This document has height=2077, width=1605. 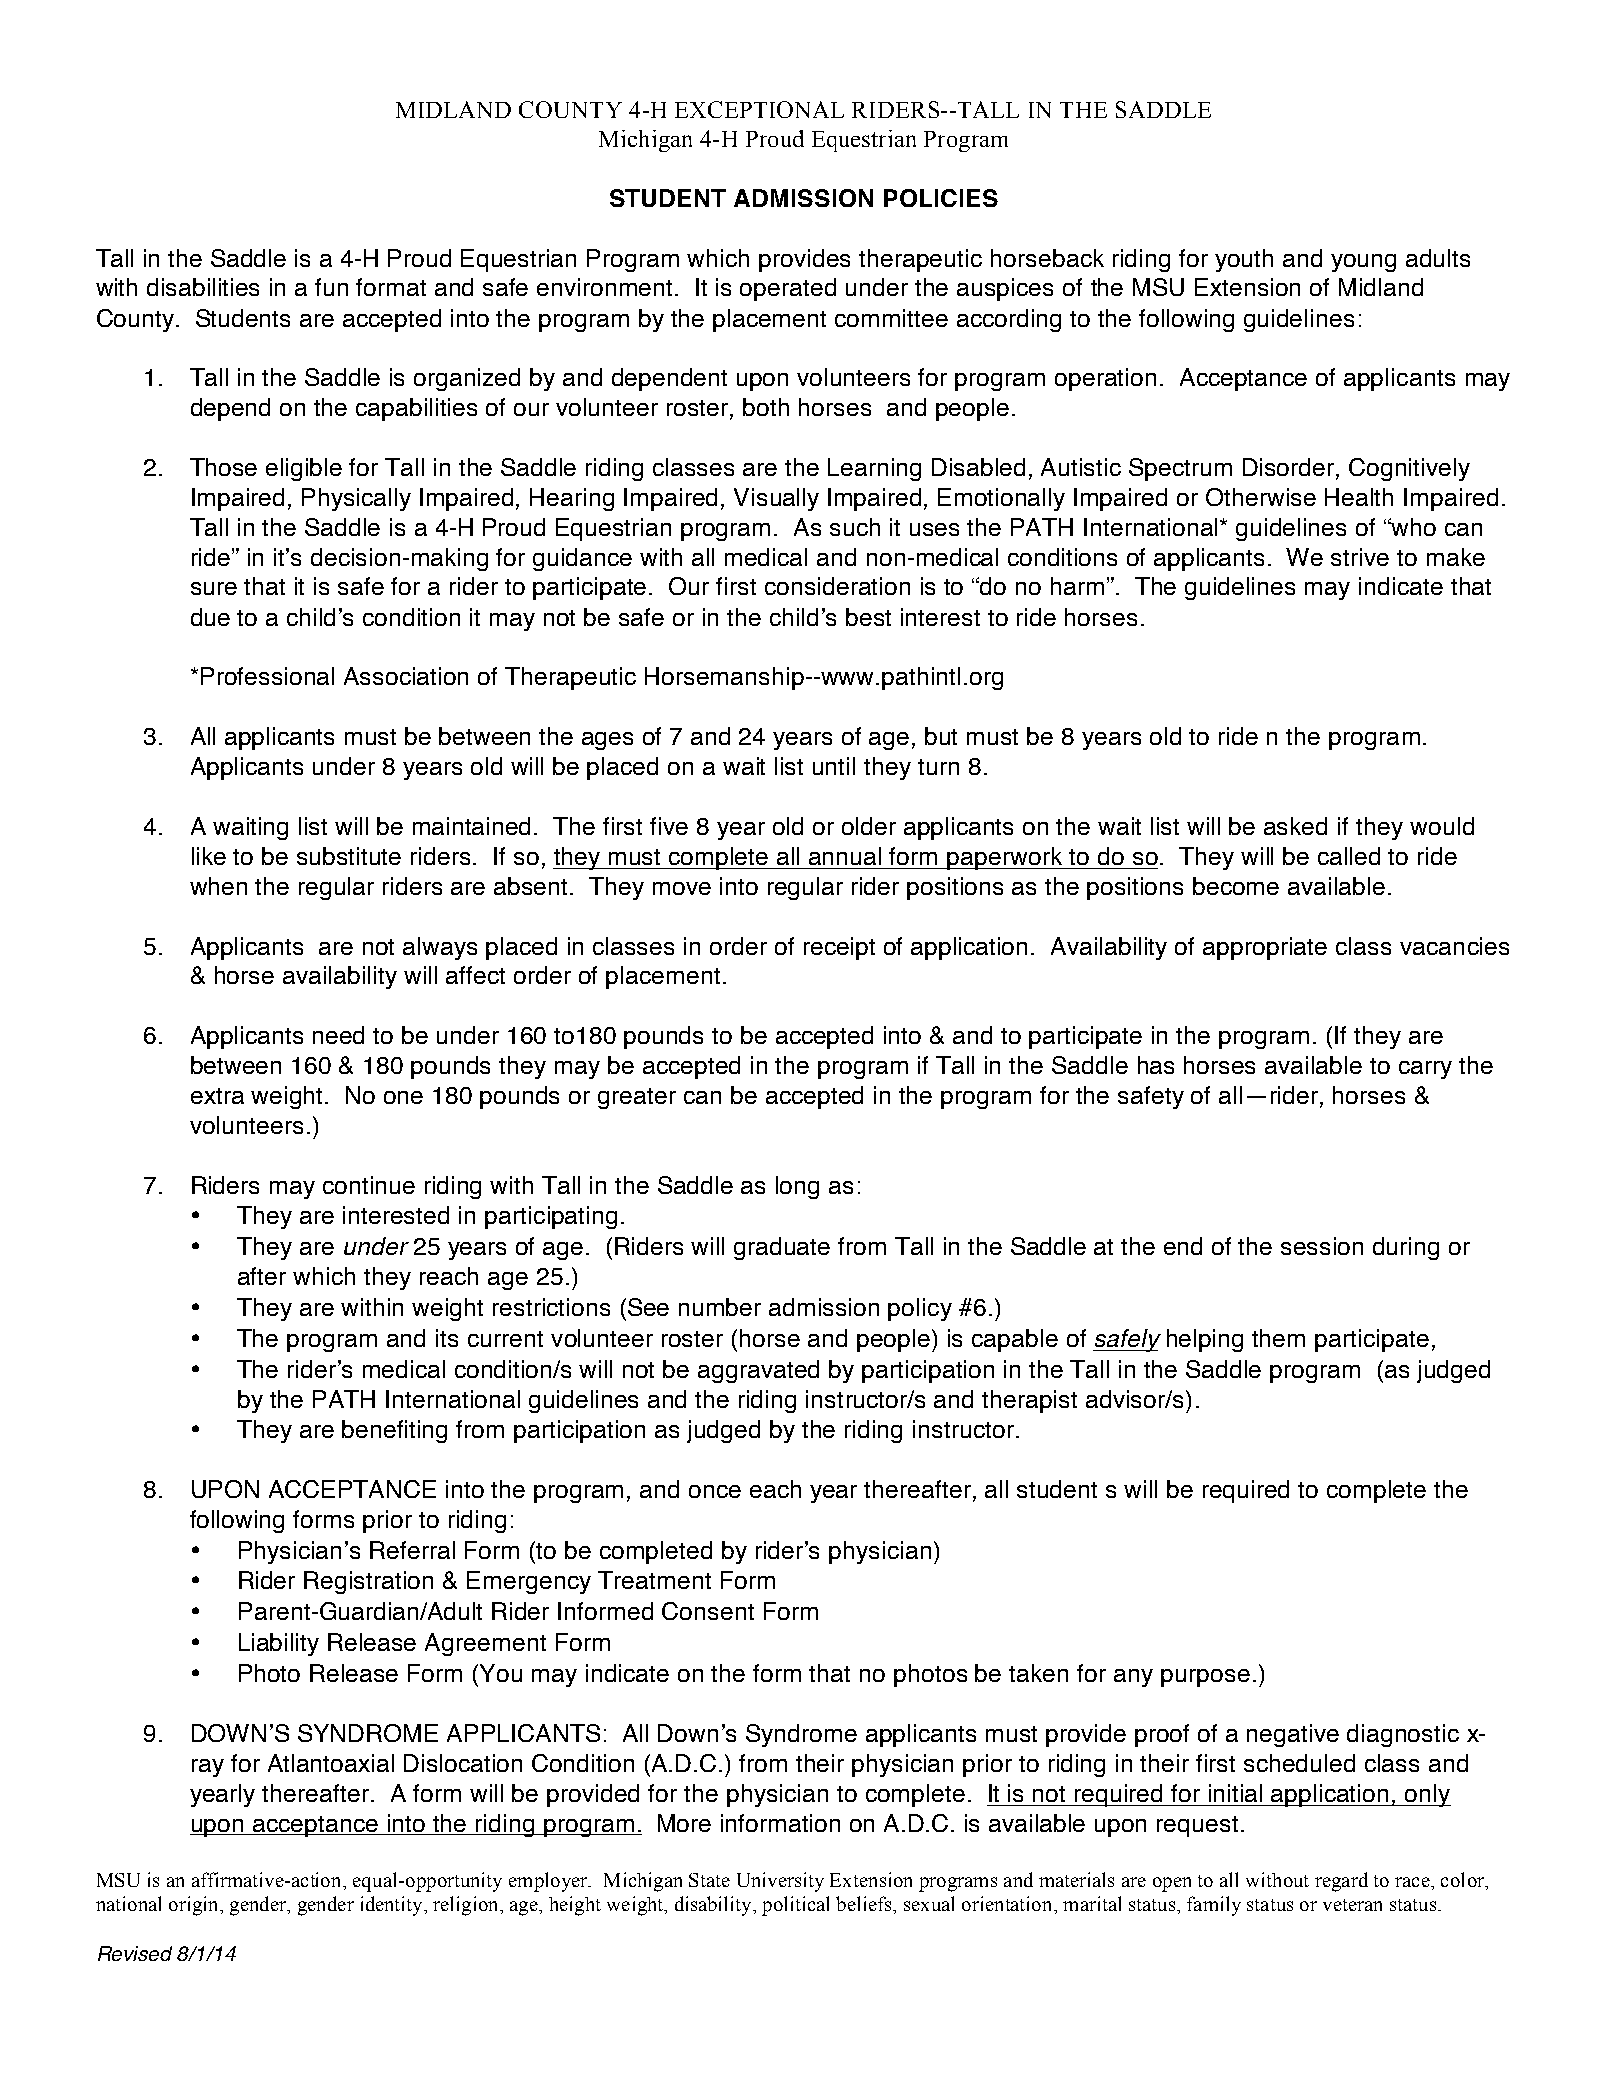 What do you see at coordinates (845, 856) in the document?
I see `annual` at bounding box center [845, 856].
